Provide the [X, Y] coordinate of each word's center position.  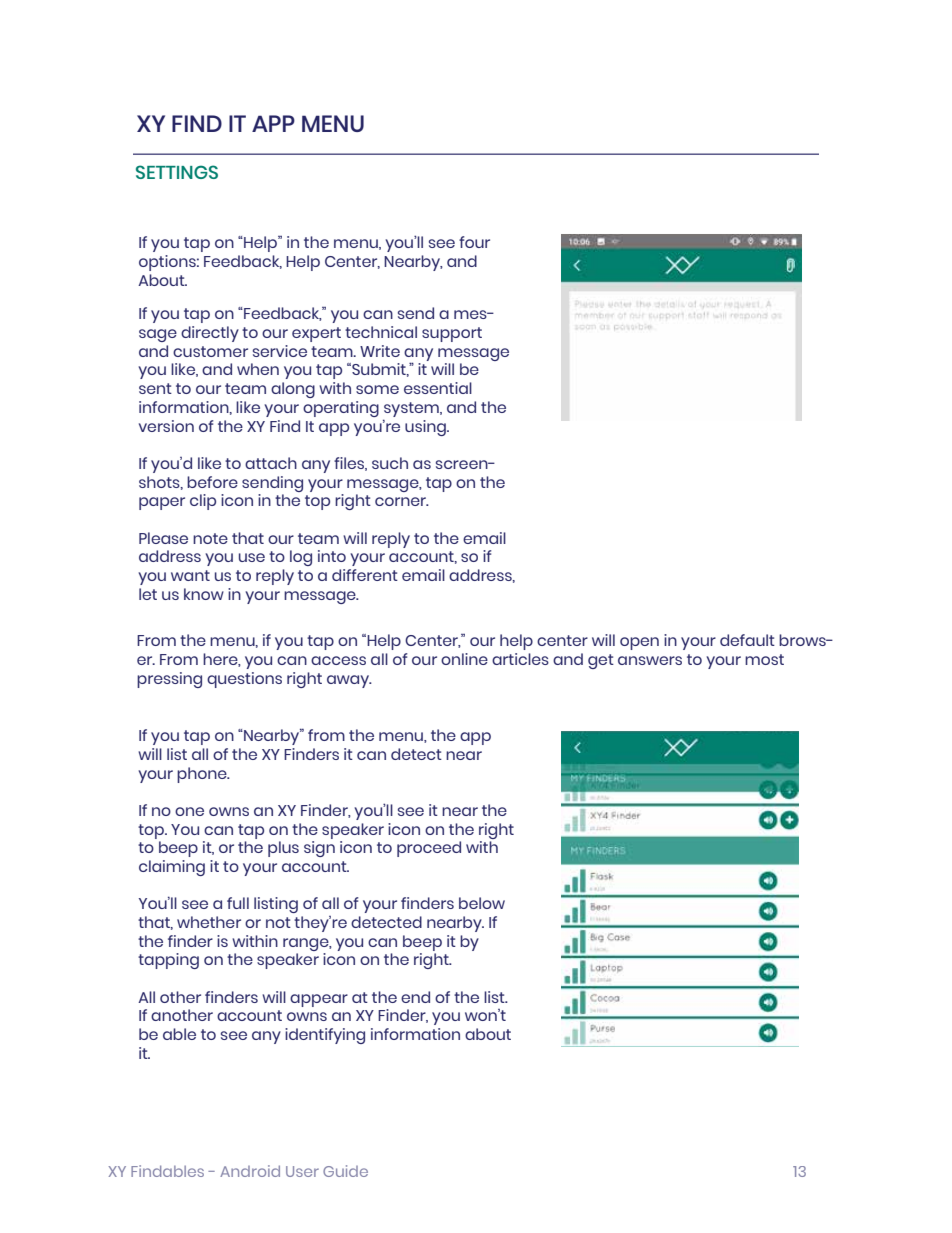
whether [209, 922]
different [365, 575]
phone [203, 775]
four [474, 242]
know [204, 594]
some [377, 389]
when [258, 369]
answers [650, 660]
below [482, 903]
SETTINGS [177, 172]
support [452, 334]
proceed [429, 849]
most [764, 659]
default [747, 640]
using [426, 428]
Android [250, 1171]
